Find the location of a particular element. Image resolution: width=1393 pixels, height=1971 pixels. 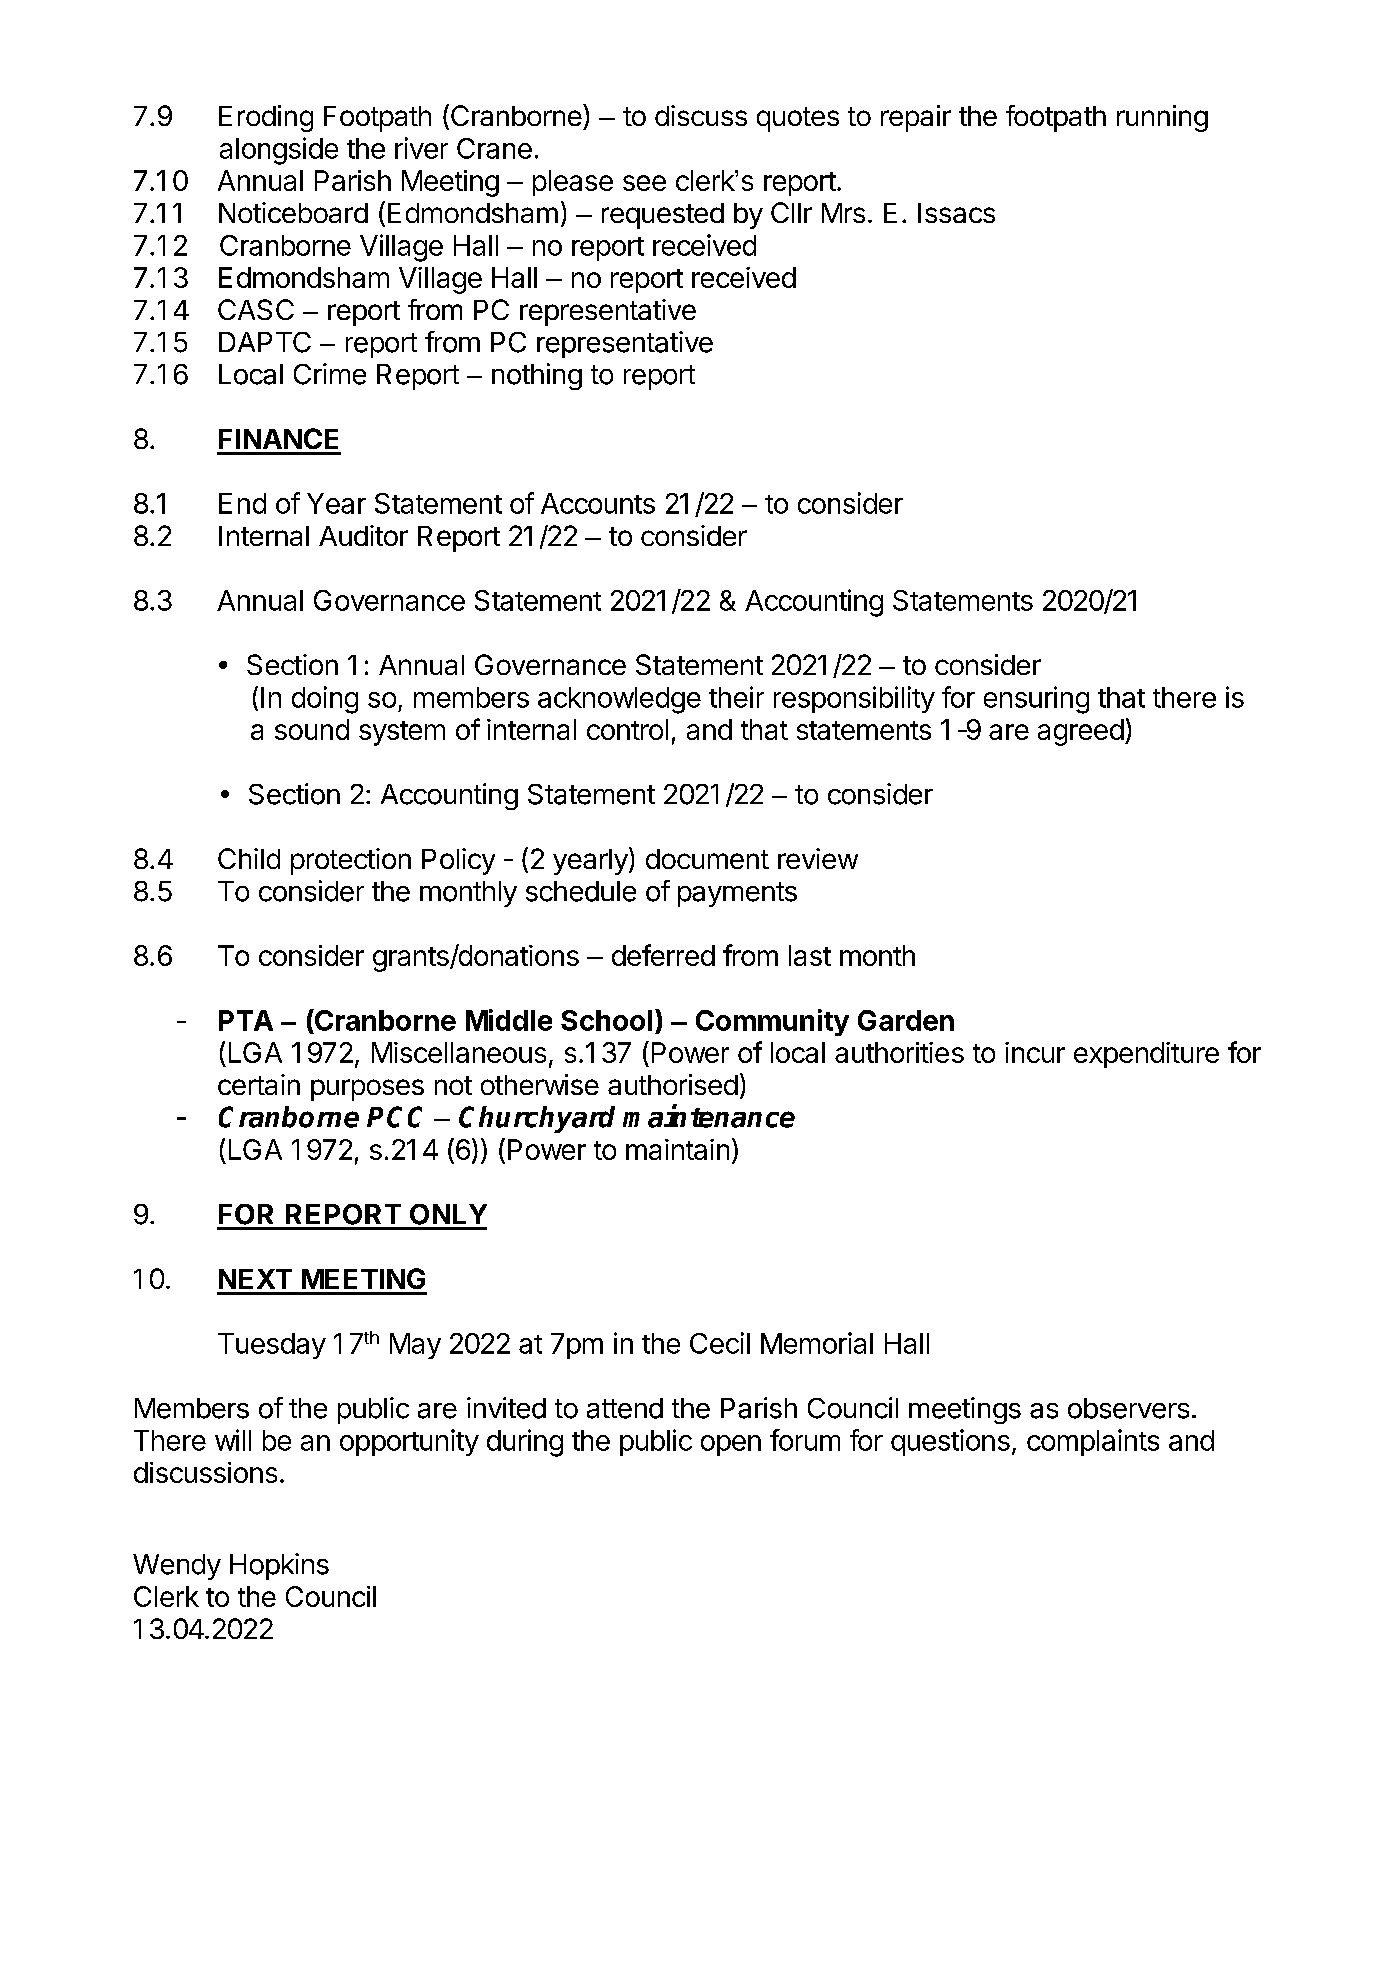

alongside is located at coordinates (279, 151).
